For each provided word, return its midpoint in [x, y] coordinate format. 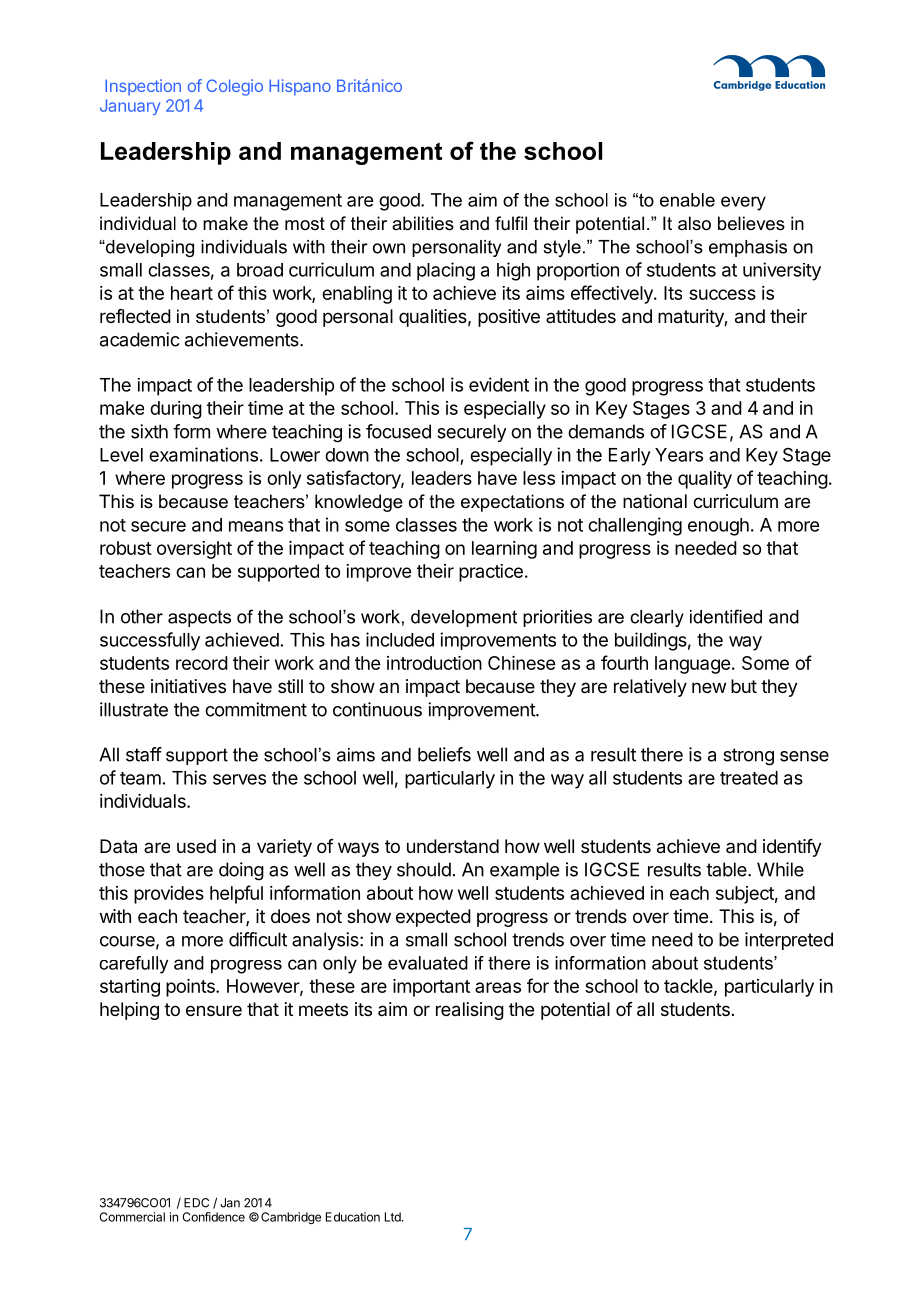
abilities [423, 223]
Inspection [143, 87]
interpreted [789, 941]
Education [353, 1217]
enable [687, 200]
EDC [196, 1203]
